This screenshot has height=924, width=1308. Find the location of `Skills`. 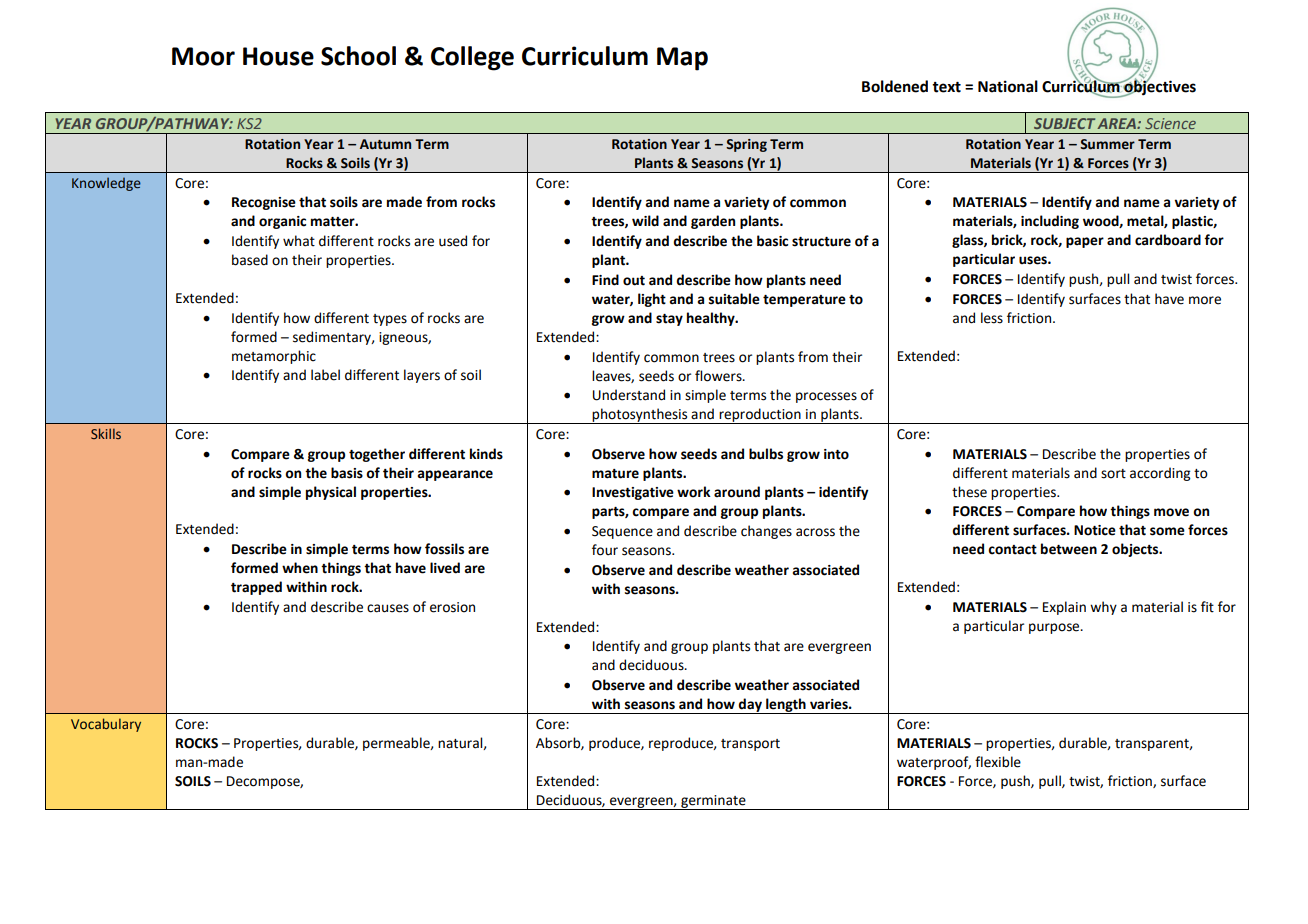

Skills is located at coordinates (106, 433).
